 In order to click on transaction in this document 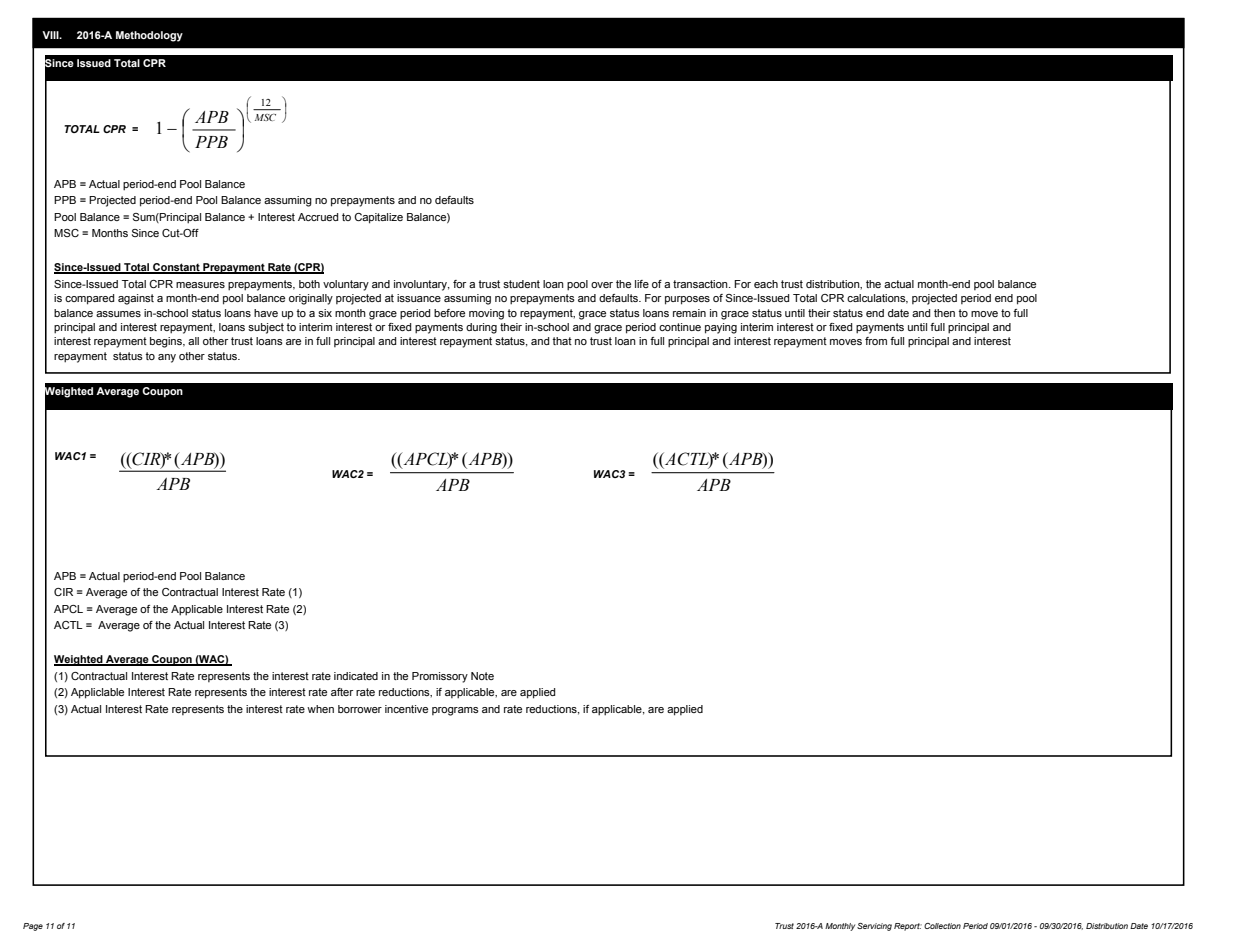, I will do `click(701, 284)`.
